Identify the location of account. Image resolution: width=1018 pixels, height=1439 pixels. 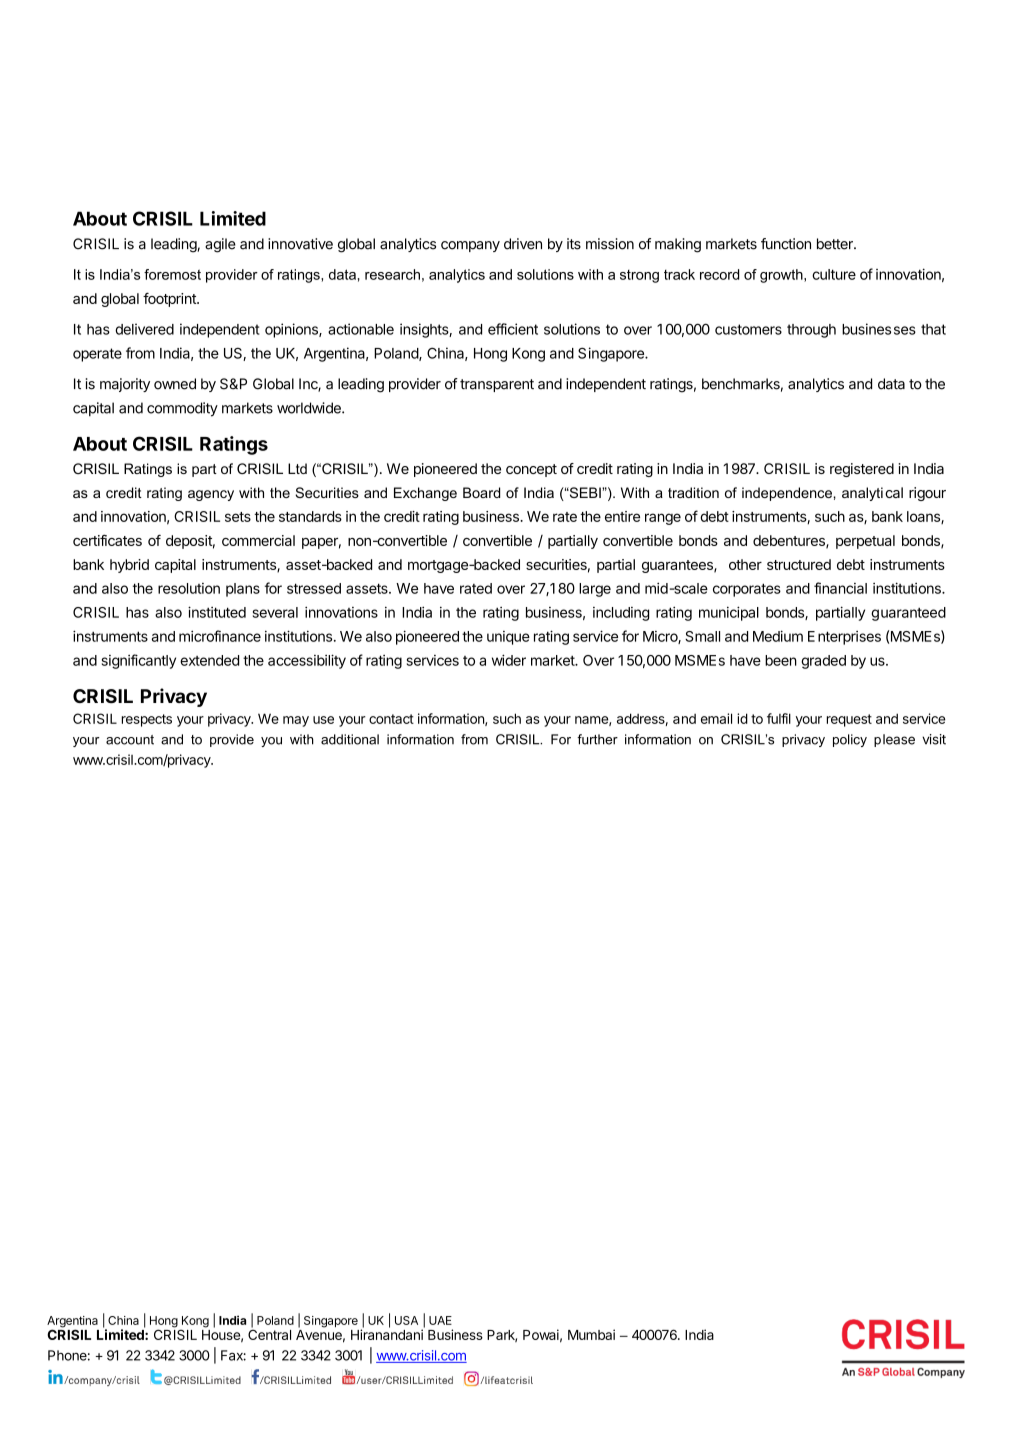
(130, 740).
